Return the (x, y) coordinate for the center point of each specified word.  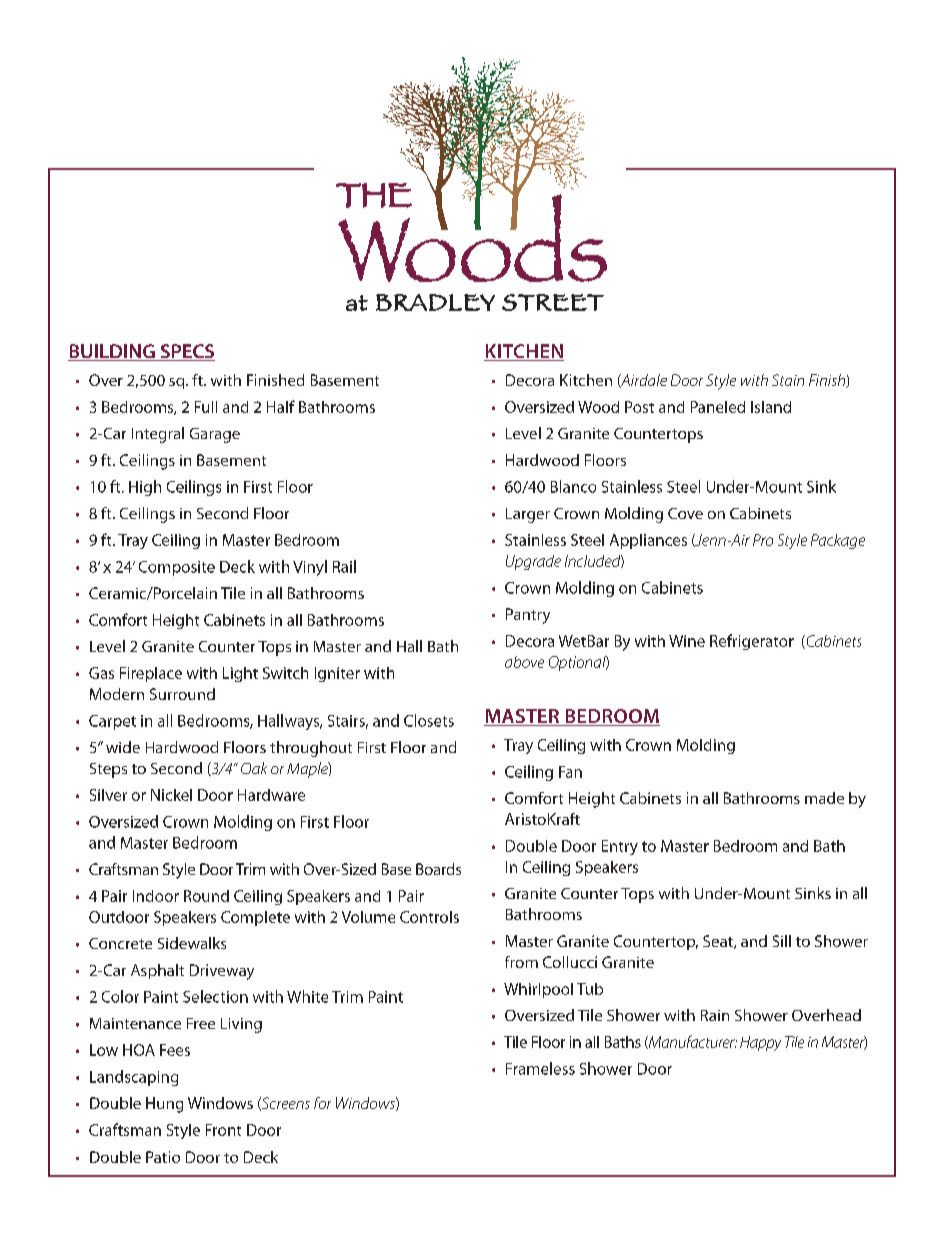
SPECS (186, 352)
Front (223, 1130)
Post (639, 407)
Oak (254, 768)
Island (771, 407)
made (824, 798)
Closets (429, 720)
